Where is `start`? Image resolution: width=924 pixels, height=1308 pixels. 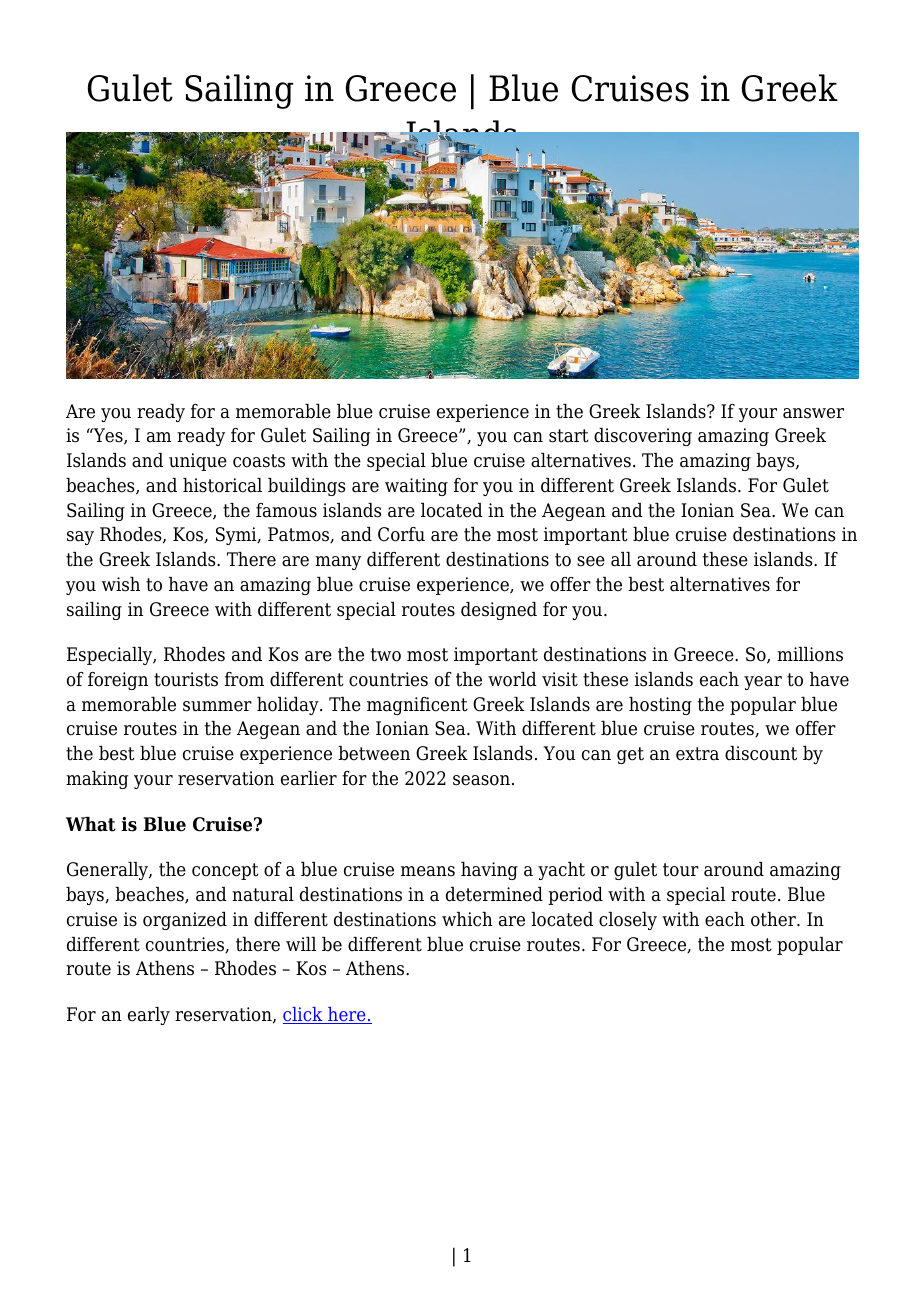 start is located at coordinates (569, 436).
